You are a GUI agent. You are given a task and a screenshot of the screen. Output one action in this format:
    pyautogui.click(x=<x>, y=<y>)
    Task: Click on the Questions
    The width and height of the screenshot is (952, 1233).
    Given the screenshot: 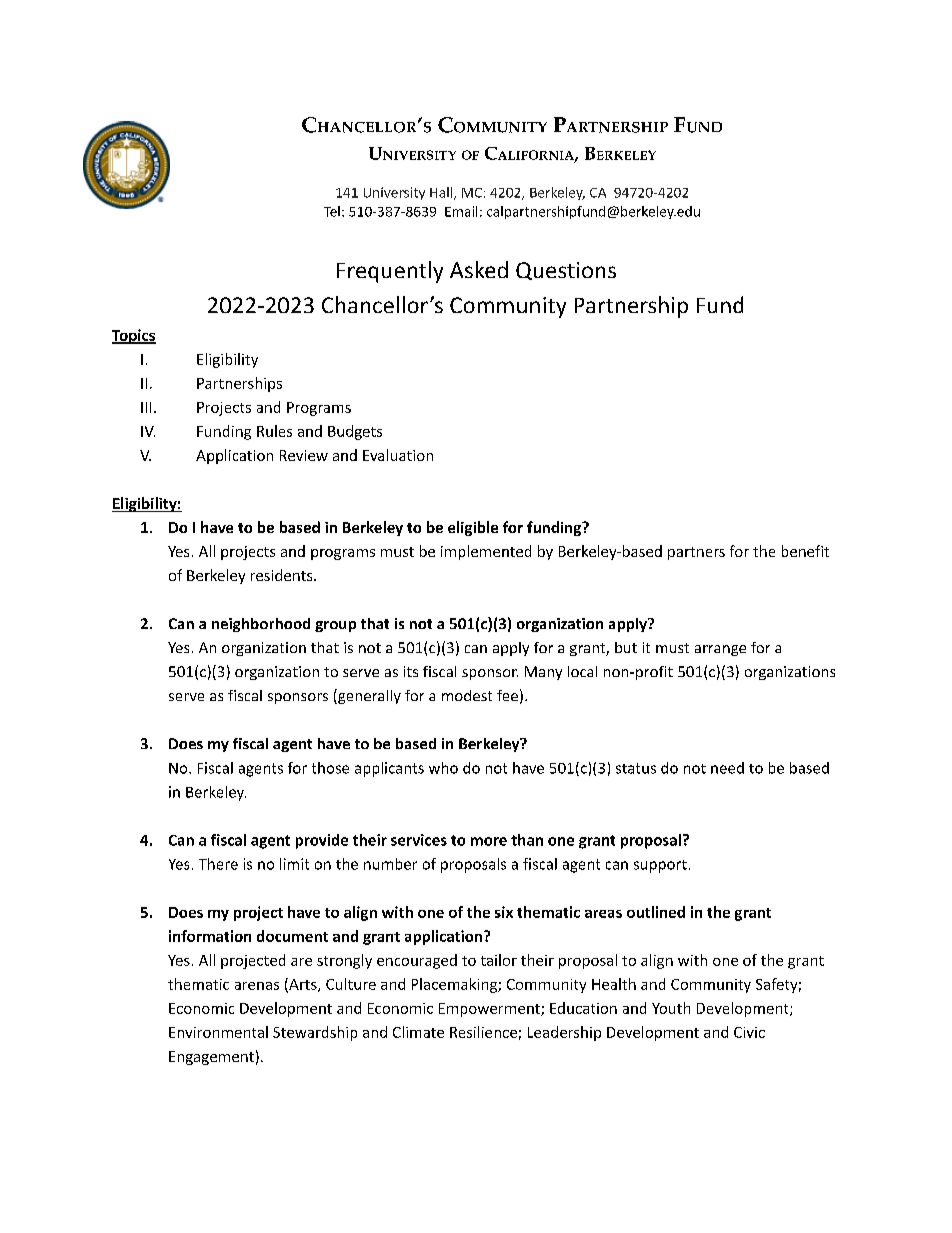 What is the action you would take?
    pyautogui.click(x=566, y=271)
